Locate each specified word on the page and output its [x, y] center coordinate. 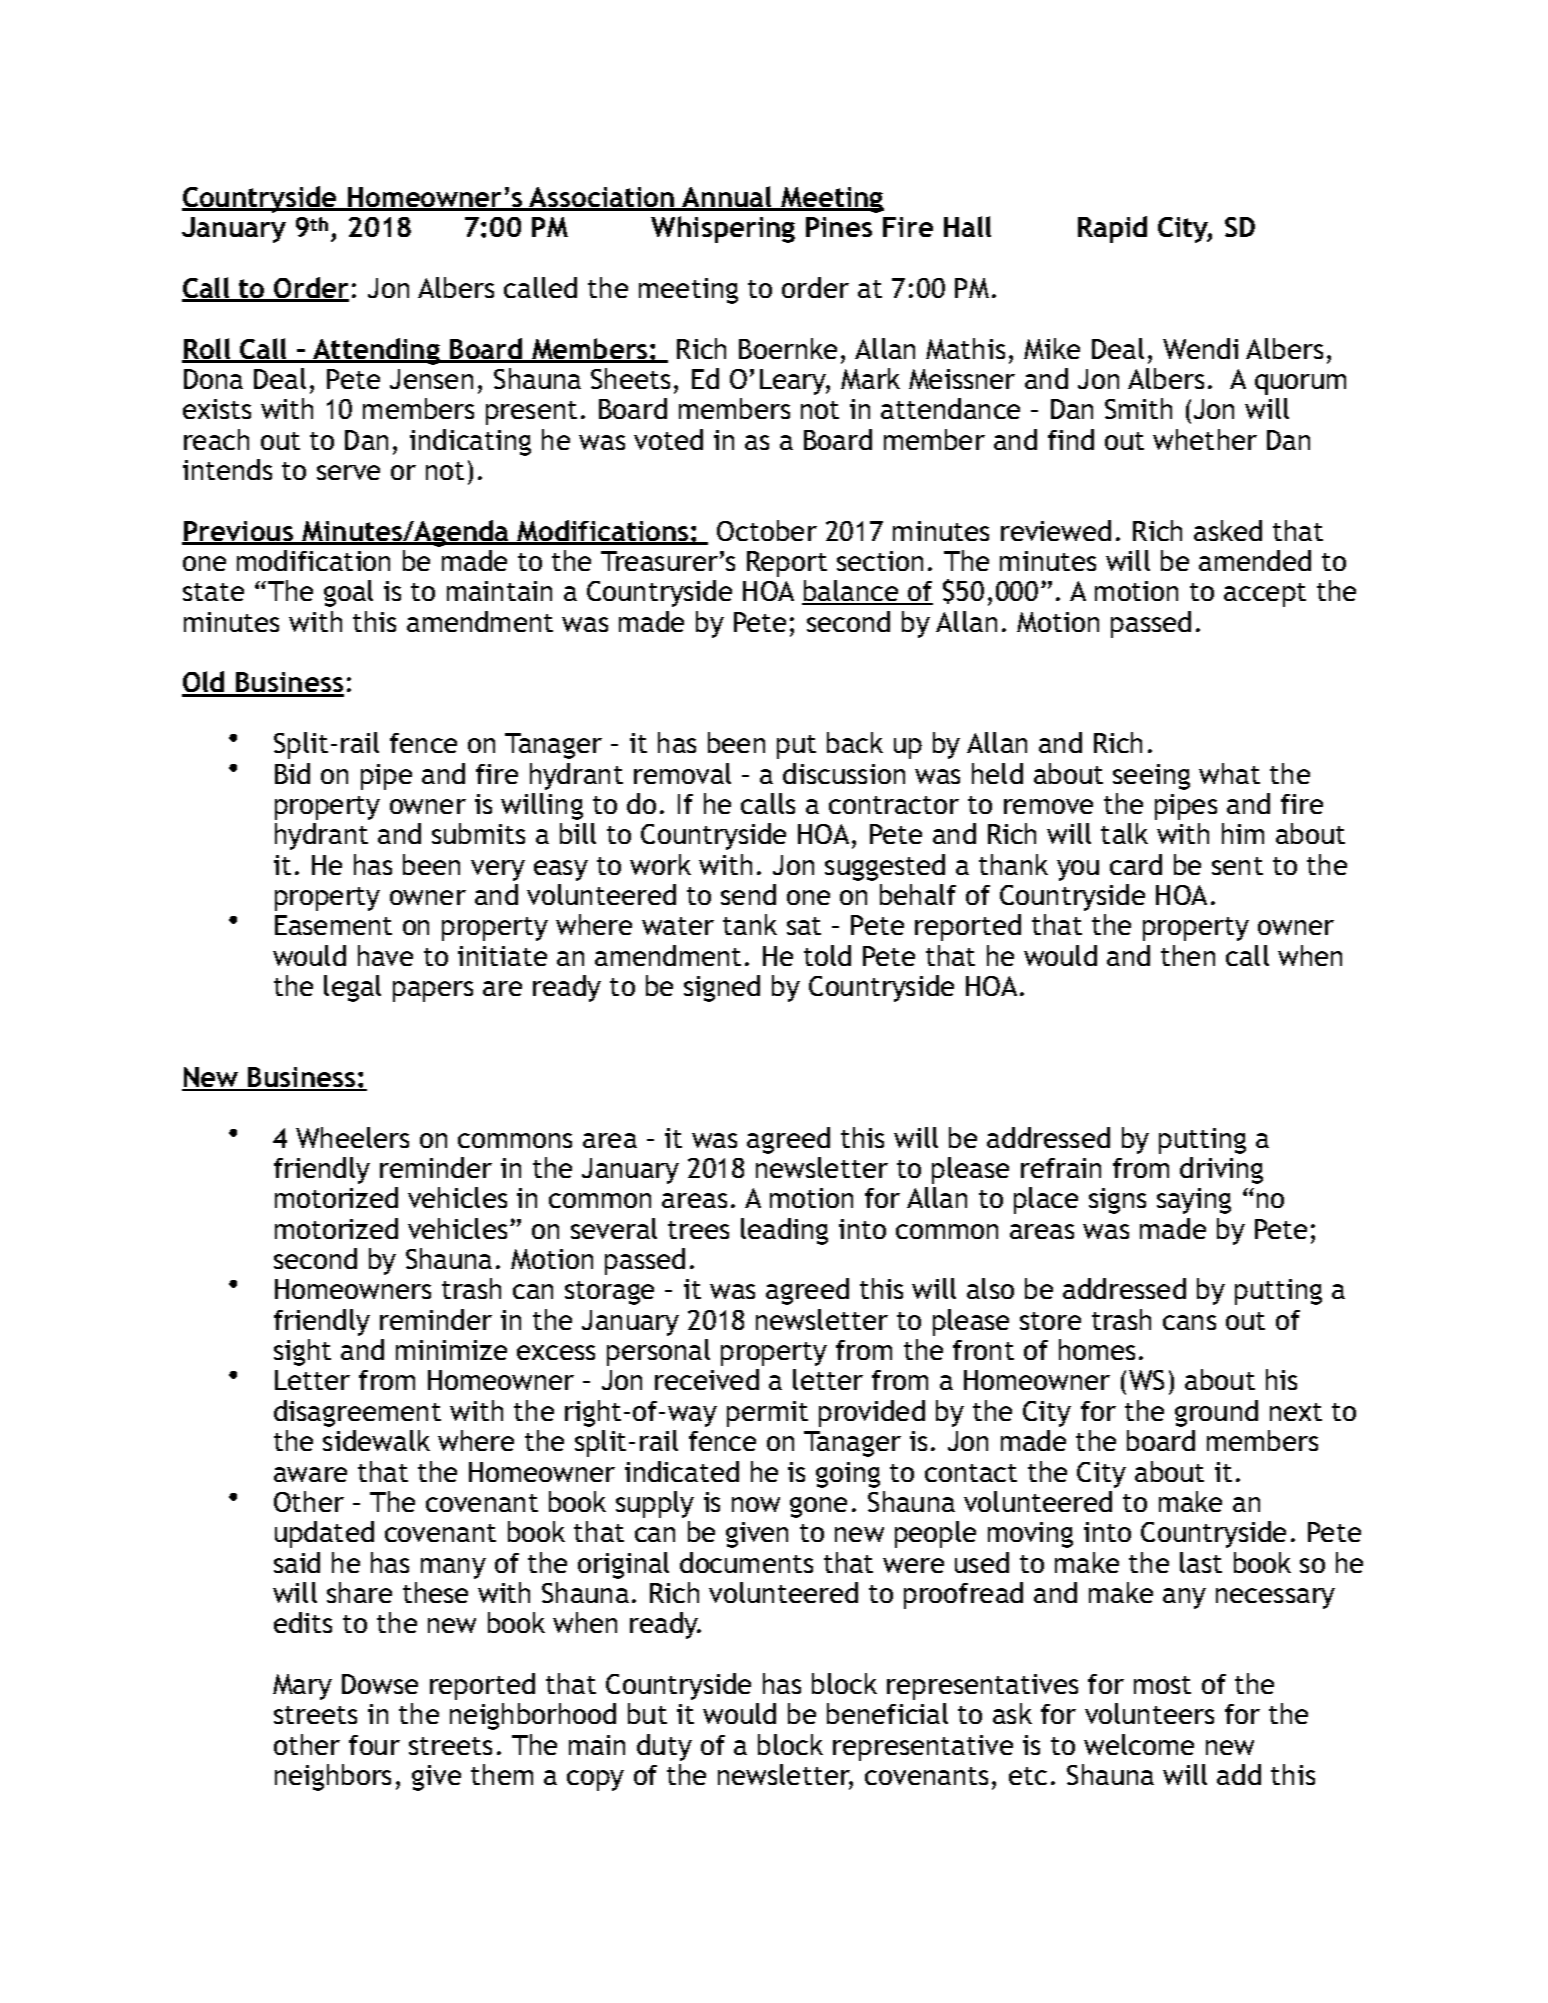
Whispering [723, 229]
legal [352, 988]
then [1188, 955]
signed [722, 988]
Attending [376, 351]
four [374, 1745]
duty [664, 1747]
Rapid [1112, 229]
